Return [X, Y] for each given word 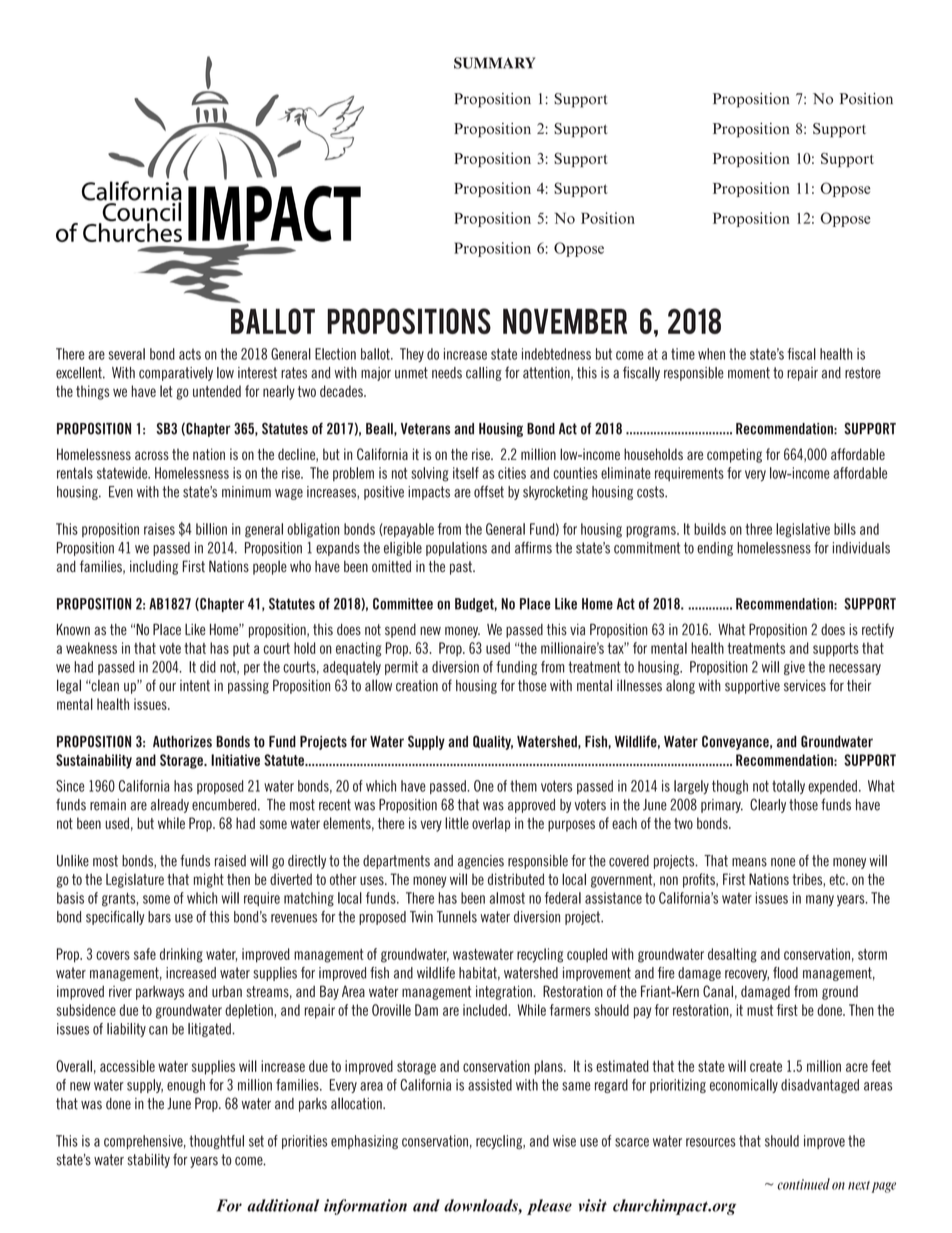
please [549, 1207]
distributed [516, 879]
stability [148, 1161]
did [208, 667]
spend [400, 631]
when [711, 354]
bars [159, 917]
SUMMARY [494, 63]
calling [484, 374]
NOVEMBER [565, 321]
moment [749, 373]
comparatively [176, 374]
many [820, 901]
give [794, 668]
